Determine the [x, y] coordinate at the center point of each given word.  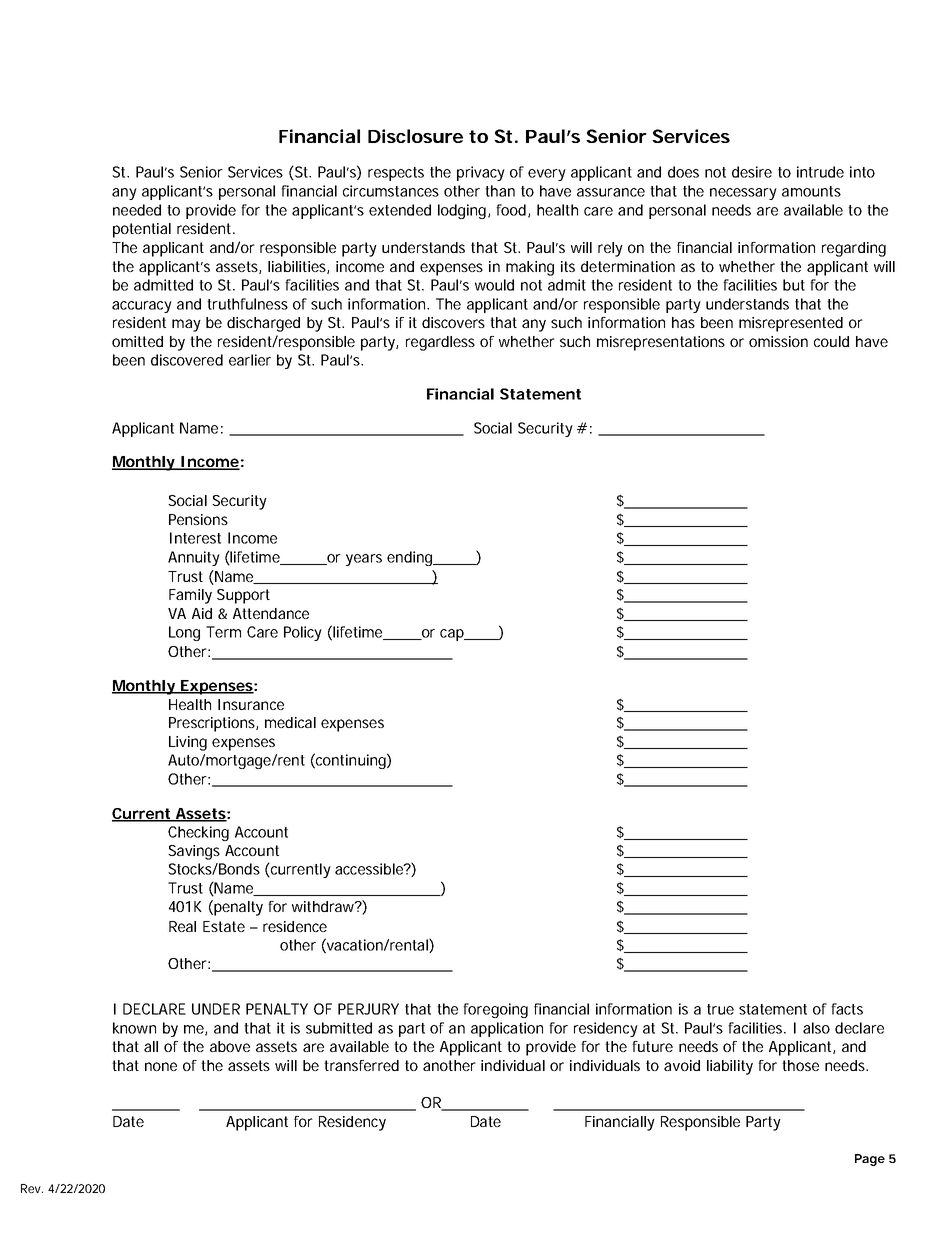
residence [295, 926]
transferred [361, 1065]
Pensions [198, 519]
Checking [198, 833]
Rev [32, 1188]
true [720, 1009]
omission [778, 341]
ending [411, 558]
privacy [481, 173]
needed [137, 210]
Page [870, 1160]
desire [752, 172]
